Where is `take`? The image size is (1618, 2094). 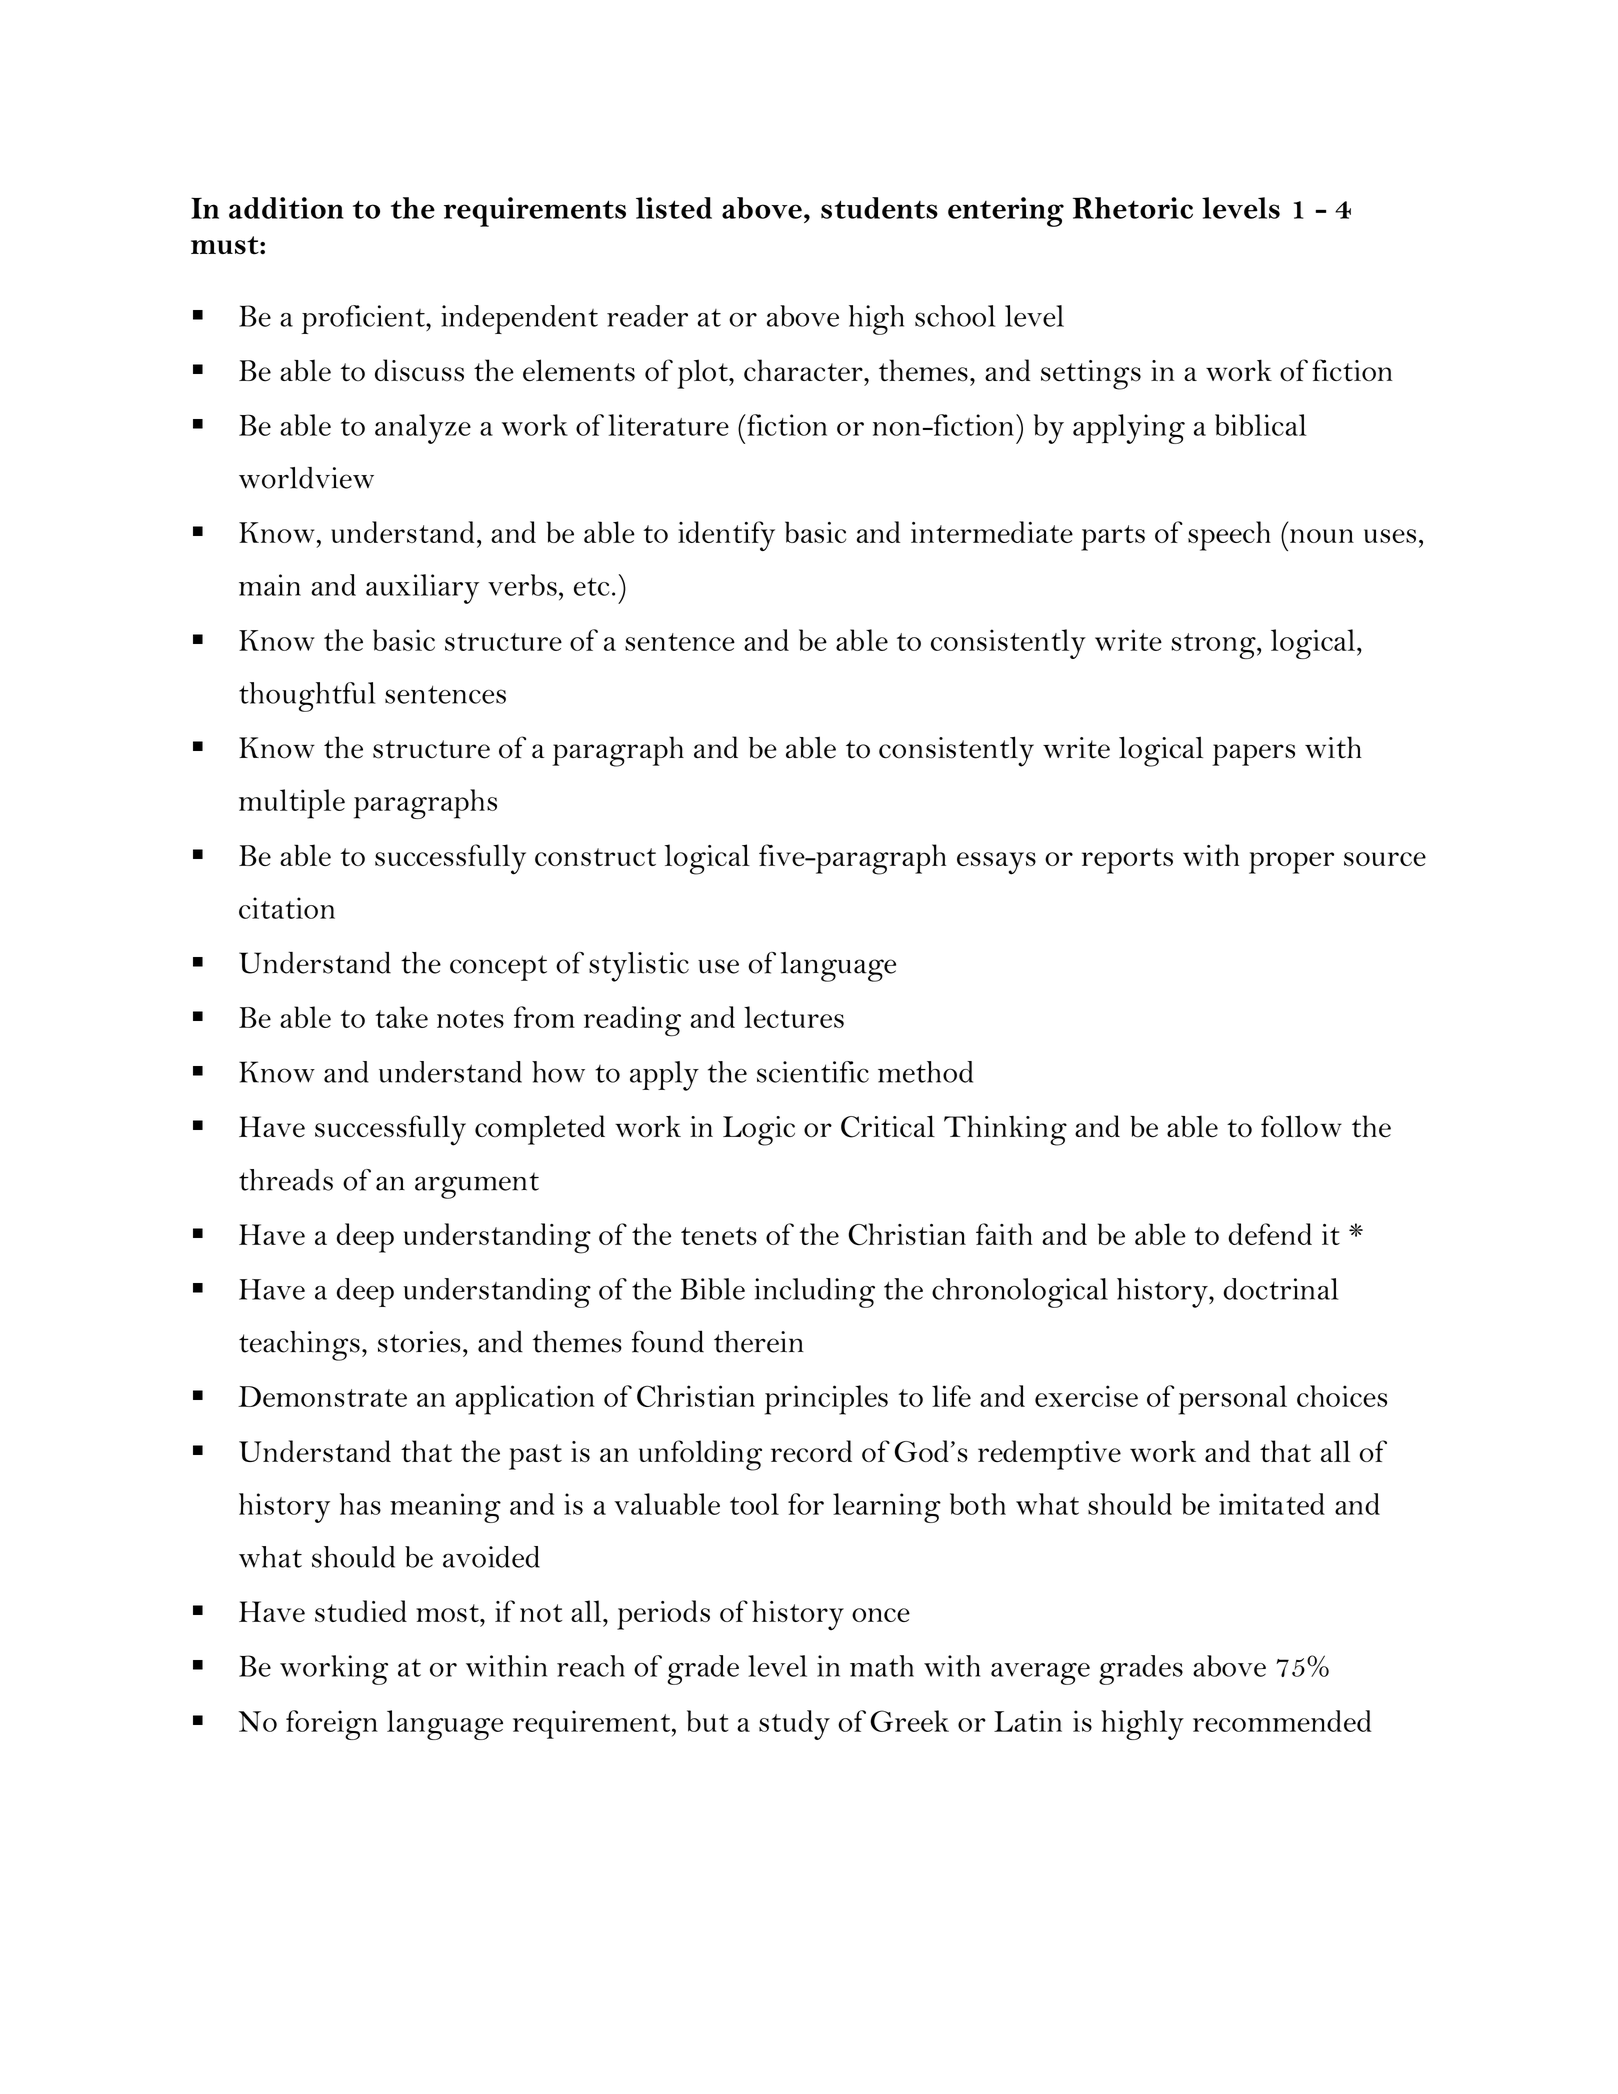 take is located at coordinates (401, 1017).
